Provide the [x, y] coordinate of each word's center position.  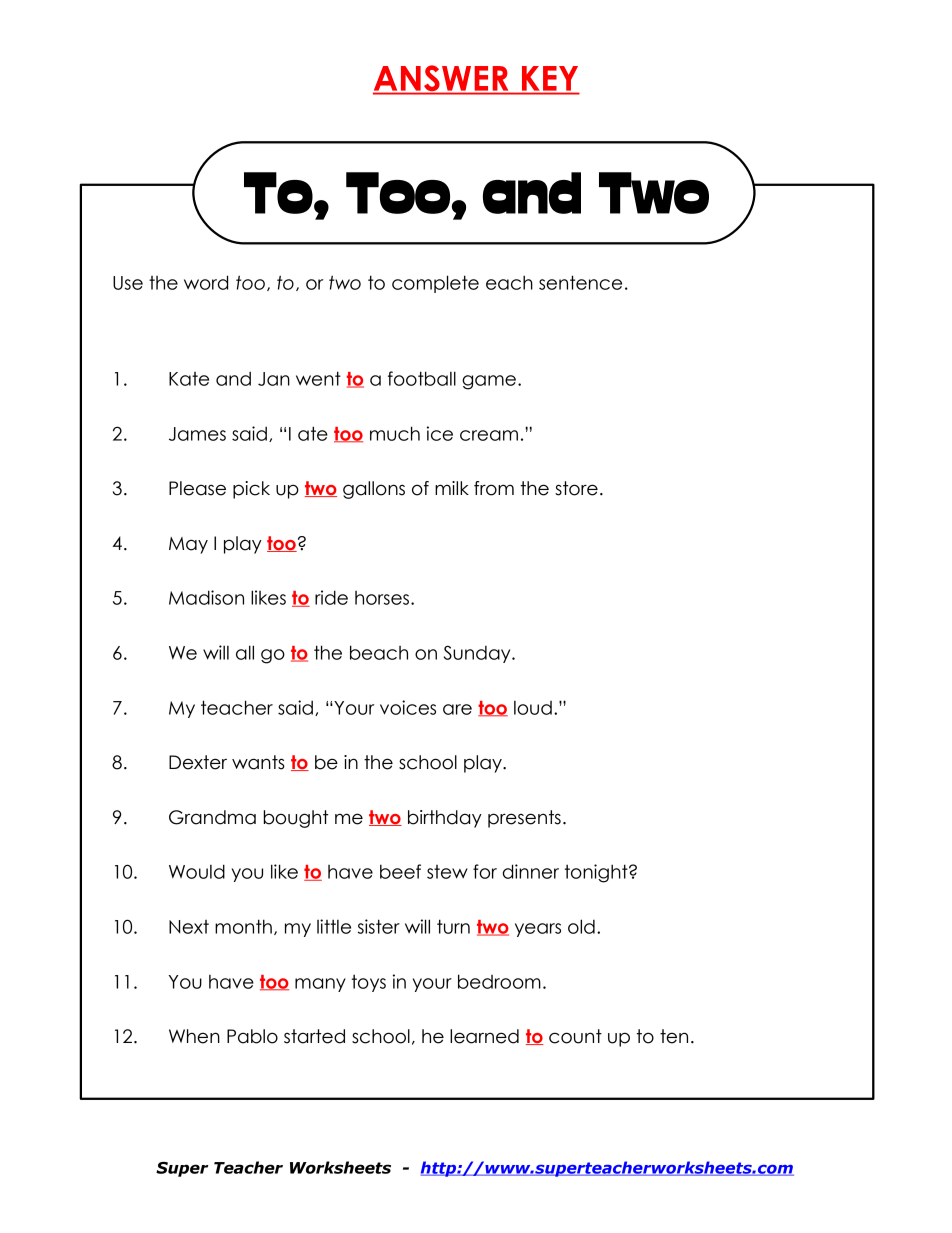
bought [296, 819]
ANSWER [442, 79]
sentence [580, 282]
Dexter [198, 762]
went [318, 378]
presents [524, 819]
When [194, 1036]
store [576, 488]
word [206, 282]
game [489, 382]
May [188, 545]
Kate [189, 379]
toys [369, 983]
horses [383, 598]
